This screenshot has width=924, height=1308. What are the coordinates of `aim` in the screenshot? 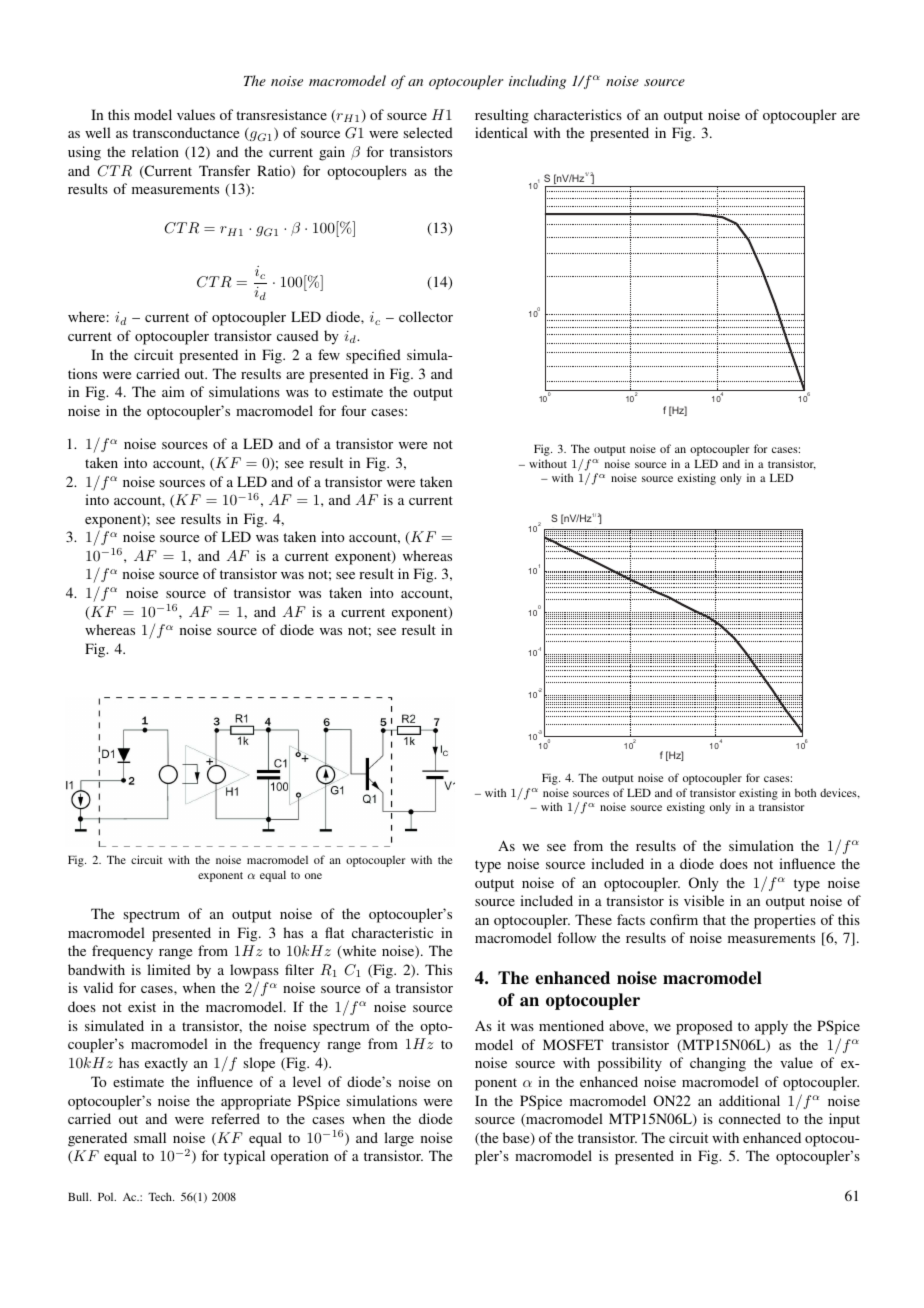 It's located at (173, 391).
